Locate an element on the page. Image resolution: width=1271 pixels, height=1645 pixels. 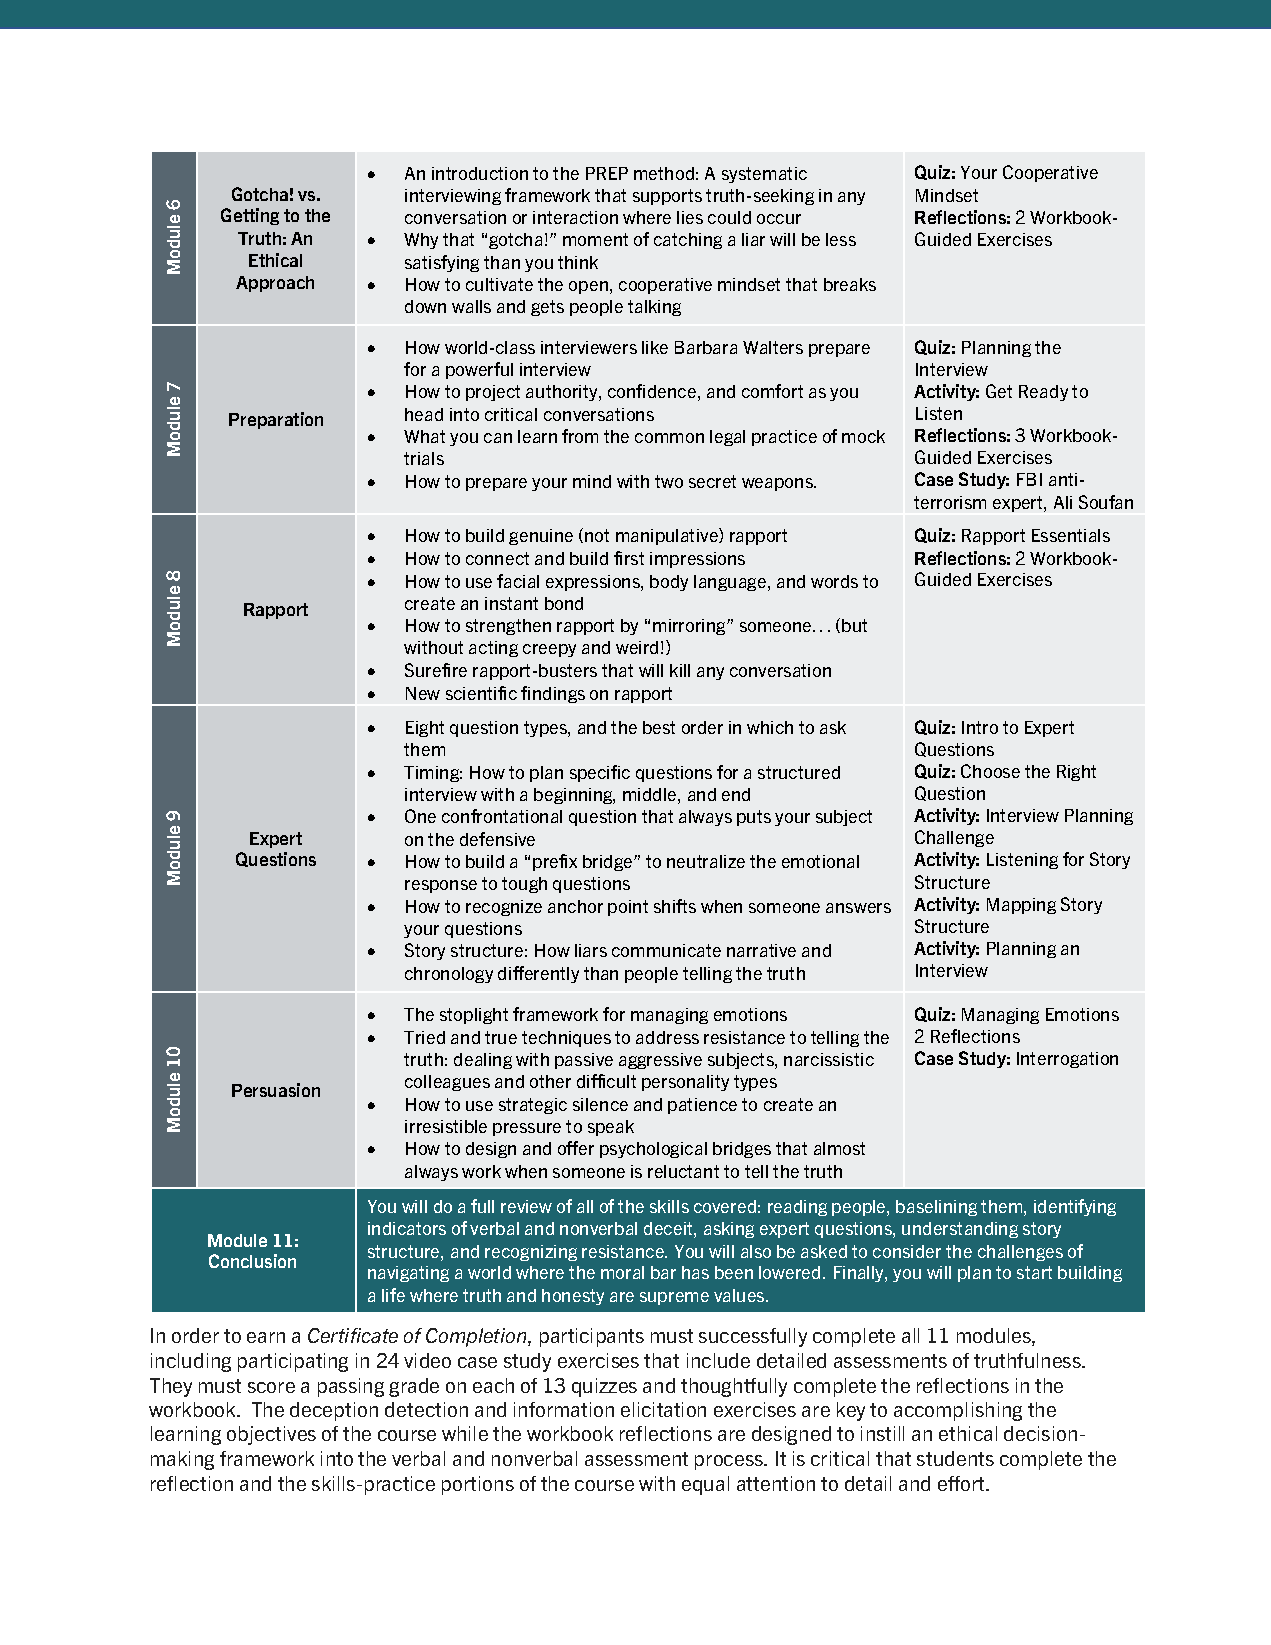
elicitation is located at coordinates (663, 1409).
